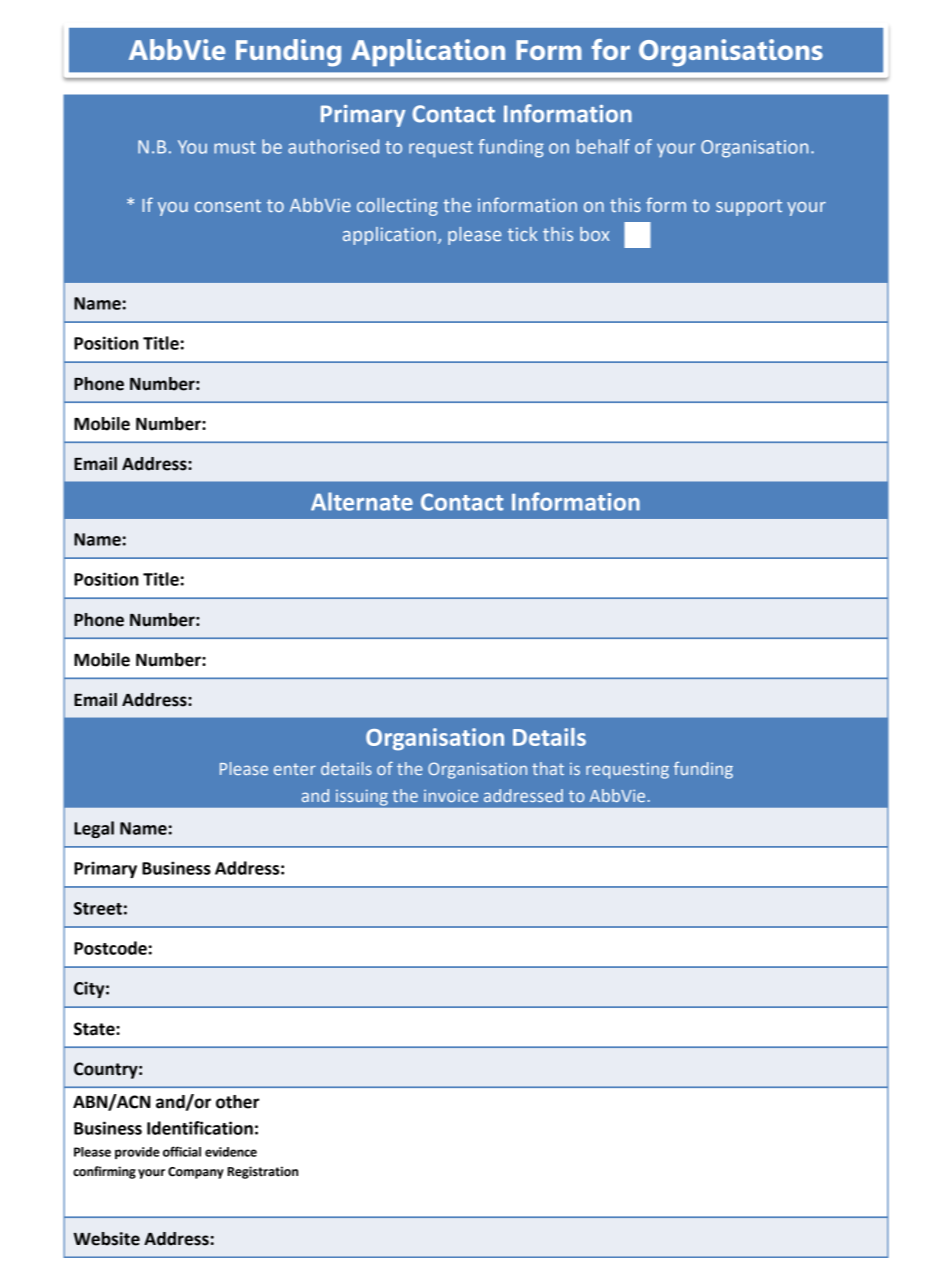  Describe the element at coordinates (595, 234) in the screenshot. I see `box` at that location.
